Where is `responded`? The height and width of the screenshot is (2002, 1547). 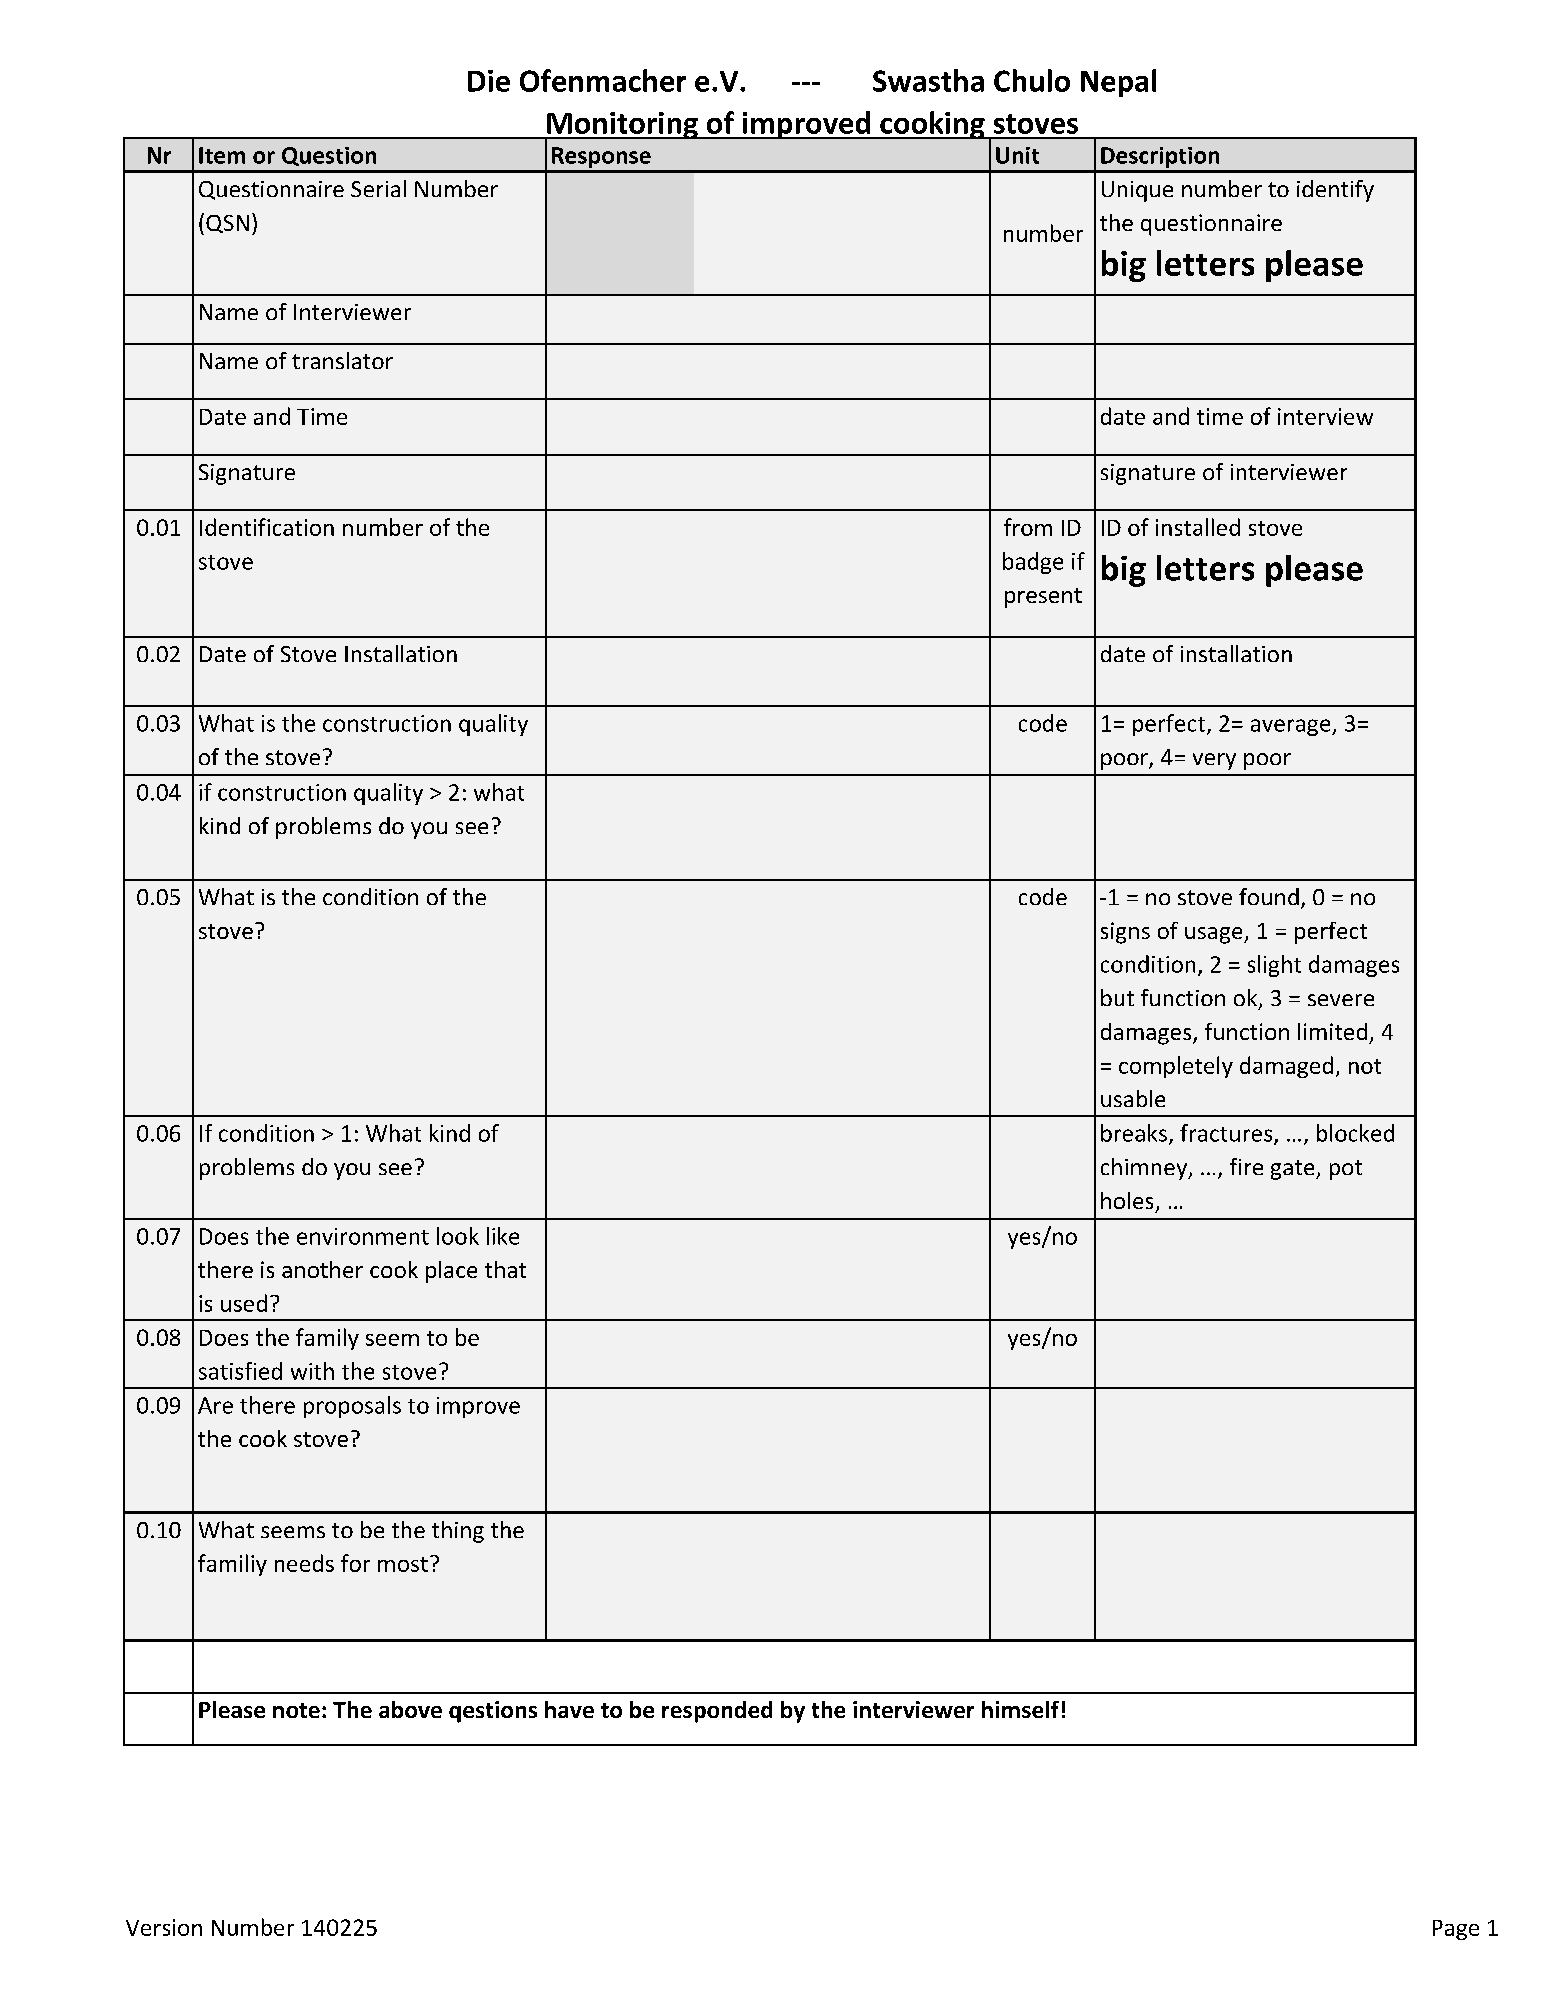
responded is located at coordinates (717, 1712).
